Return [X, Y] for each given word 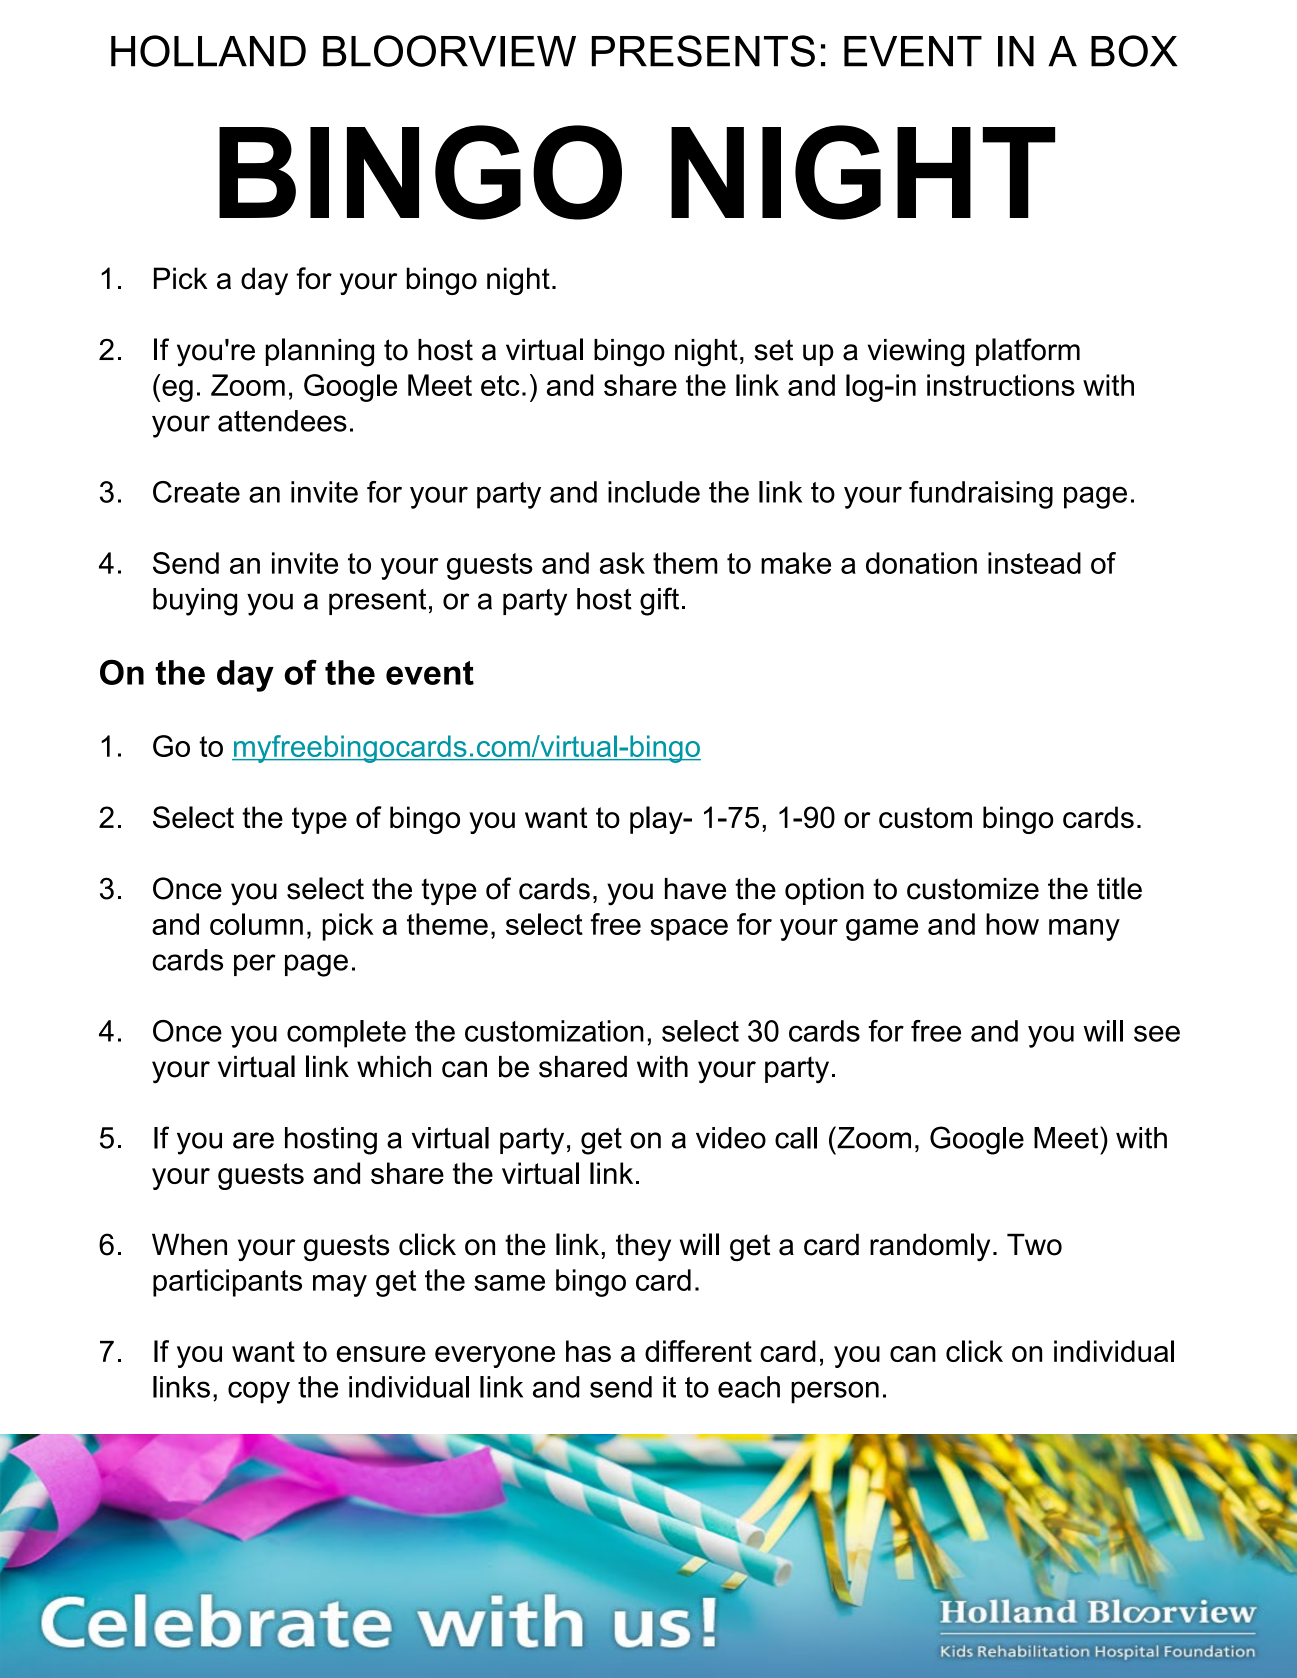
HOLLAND [208, 51]
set [774, 350]
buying [195, 602]
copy [259, 1392]
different [698, 1351]
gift [659, 601]
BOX [1134, 51]
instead [1034, 563]
